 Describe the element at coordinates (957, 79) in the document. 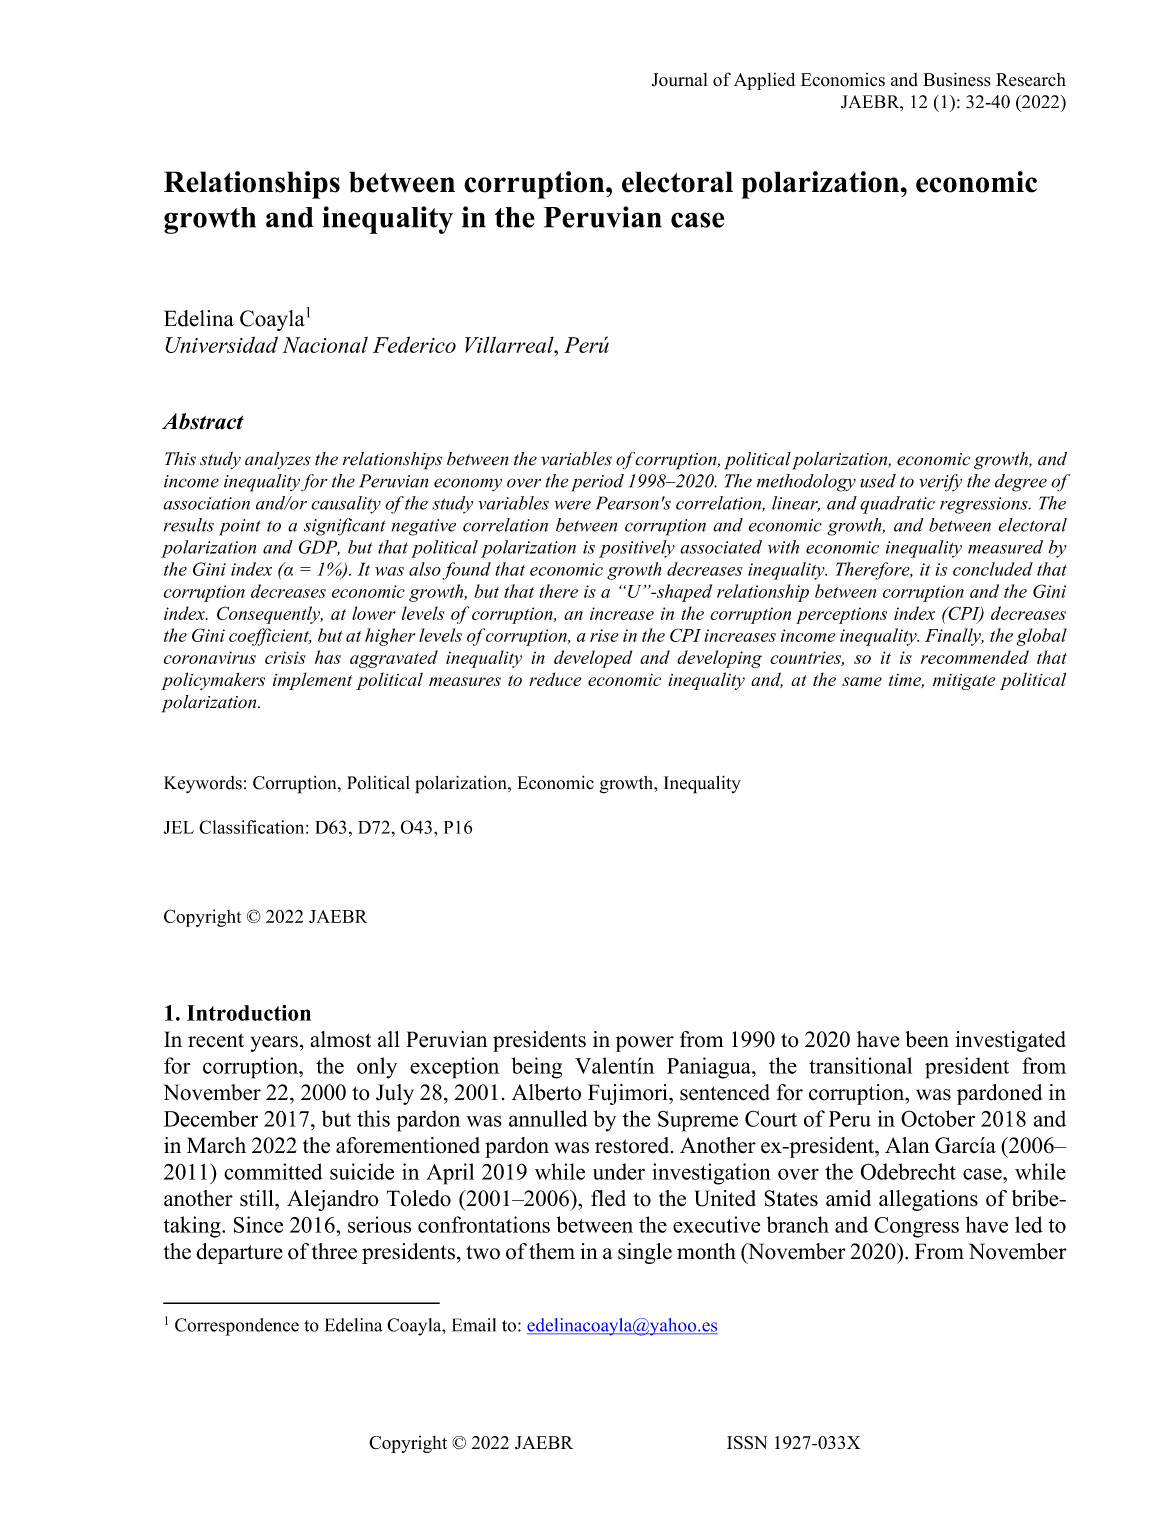

I see `Business` at that location.
